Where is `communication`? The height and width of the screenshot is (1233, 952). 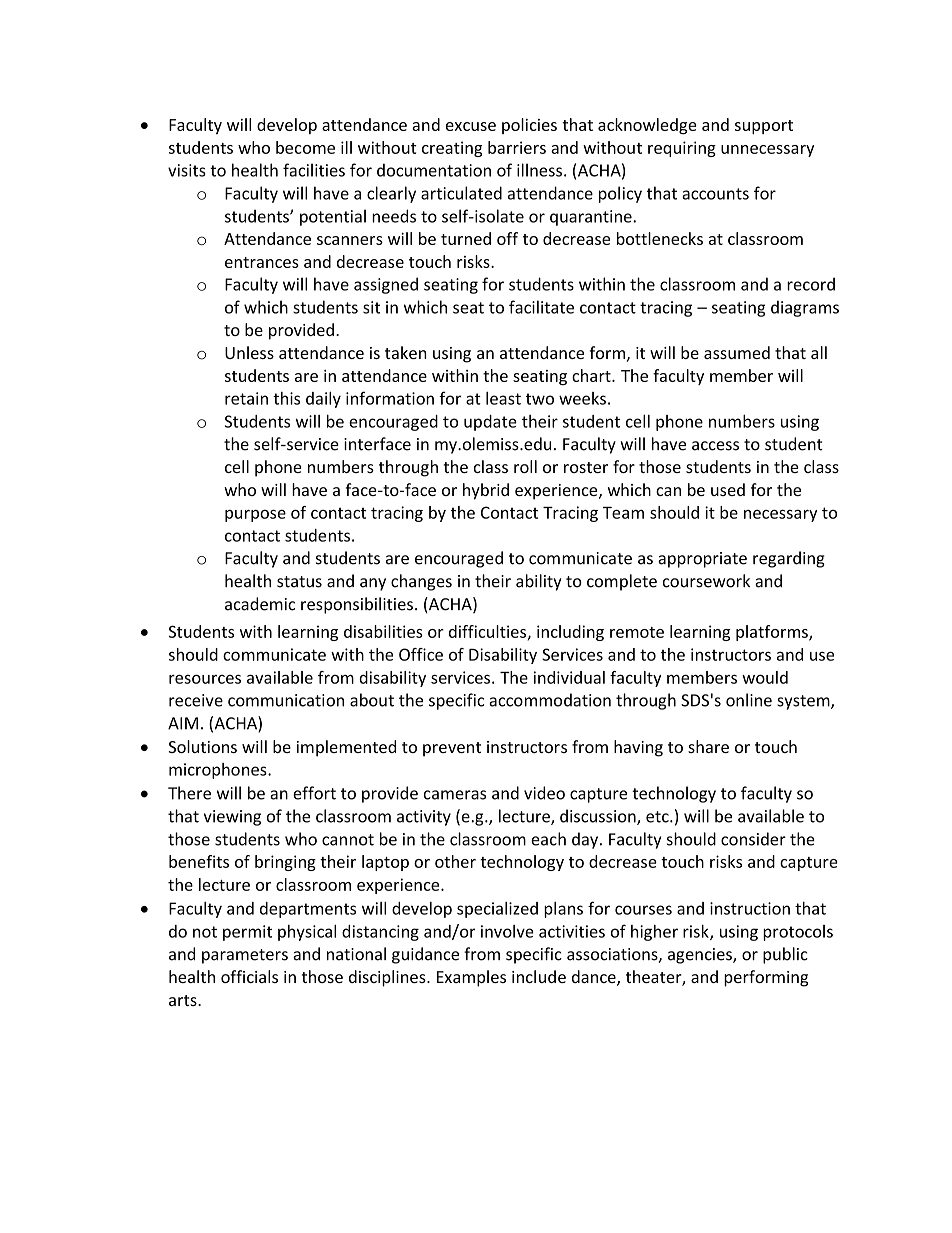
communication is located at coordinates (286, 700).
